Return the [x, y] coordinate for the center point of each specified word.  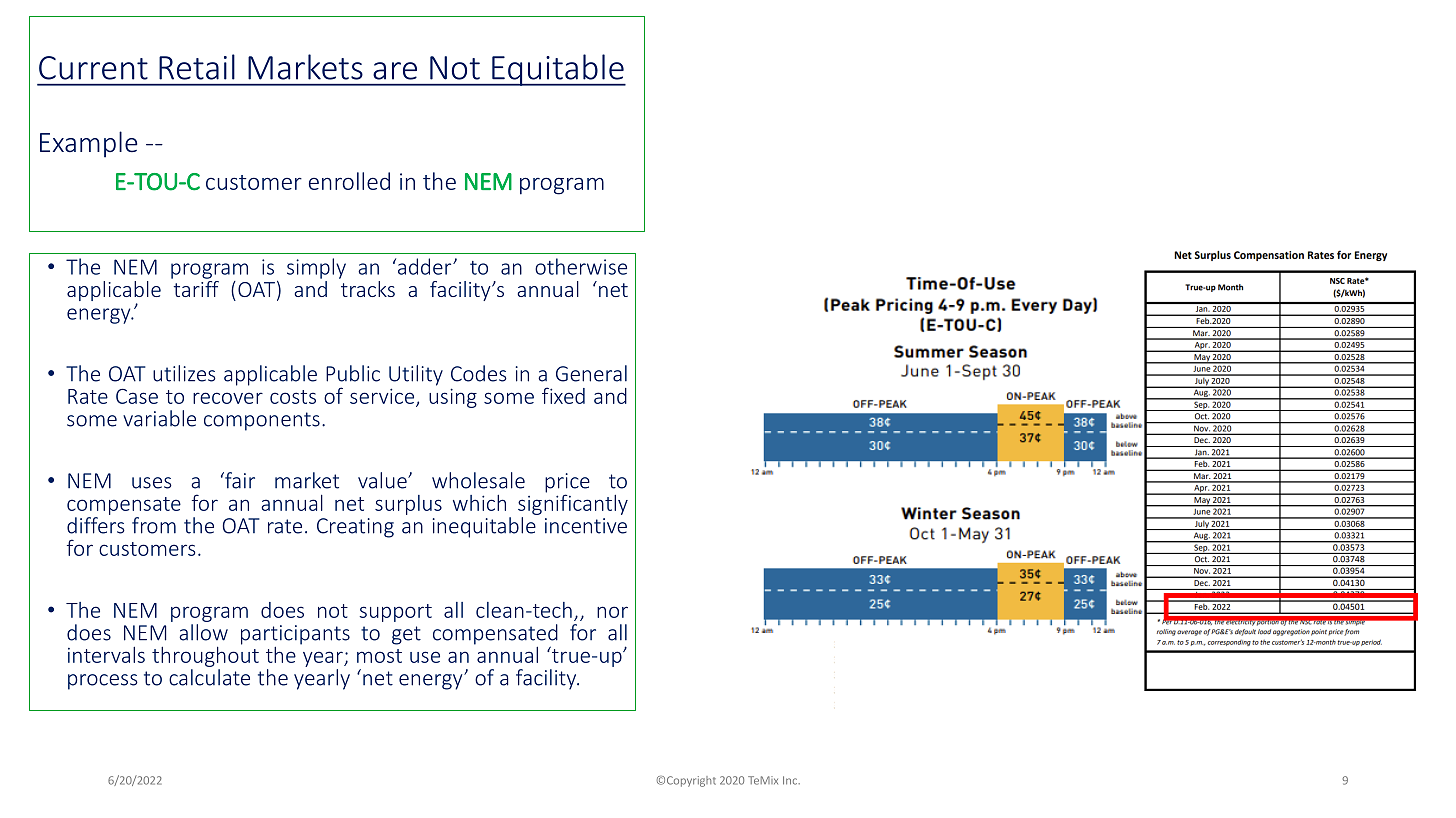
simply [316, 268]
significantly [573, 503]
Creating [355, 528]
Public [353, 373]
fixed [563, 395]
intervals [106, 655]
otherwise [581, 266]
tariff [195, 287]
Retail [197, 67]
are [395, 71]
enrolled [349, 181]
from [154, 525]
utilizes [184, 373]
